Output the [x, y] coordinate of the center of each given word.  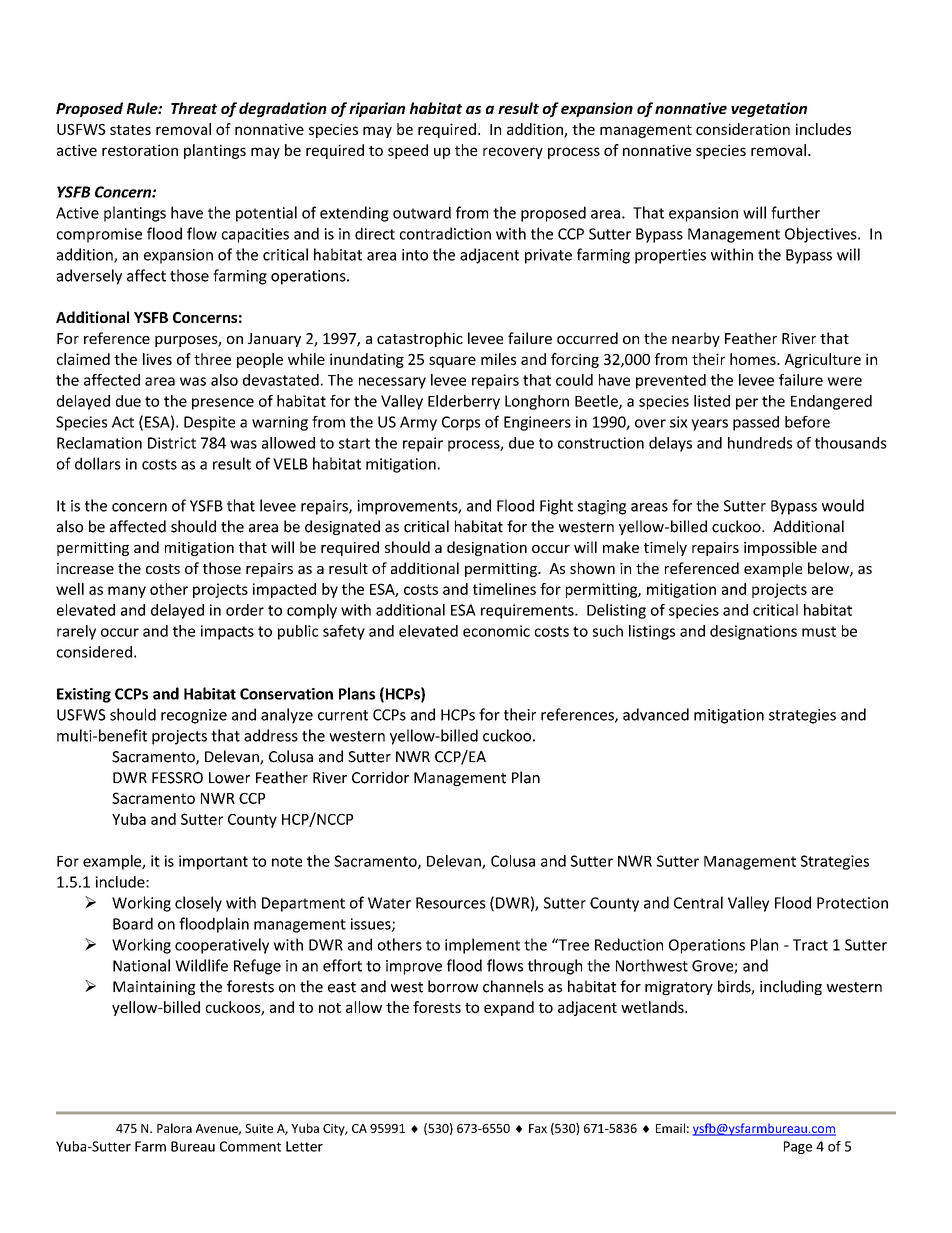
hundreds [760, 443]
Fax [538, 1128]
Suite [259, 1128]
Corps [461, 423]
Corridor [380, 777]
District [172, 443]
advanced [656, 714]
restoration [140, 150]
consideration [743, 129]
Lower [229, 778]
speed [408, 151]
